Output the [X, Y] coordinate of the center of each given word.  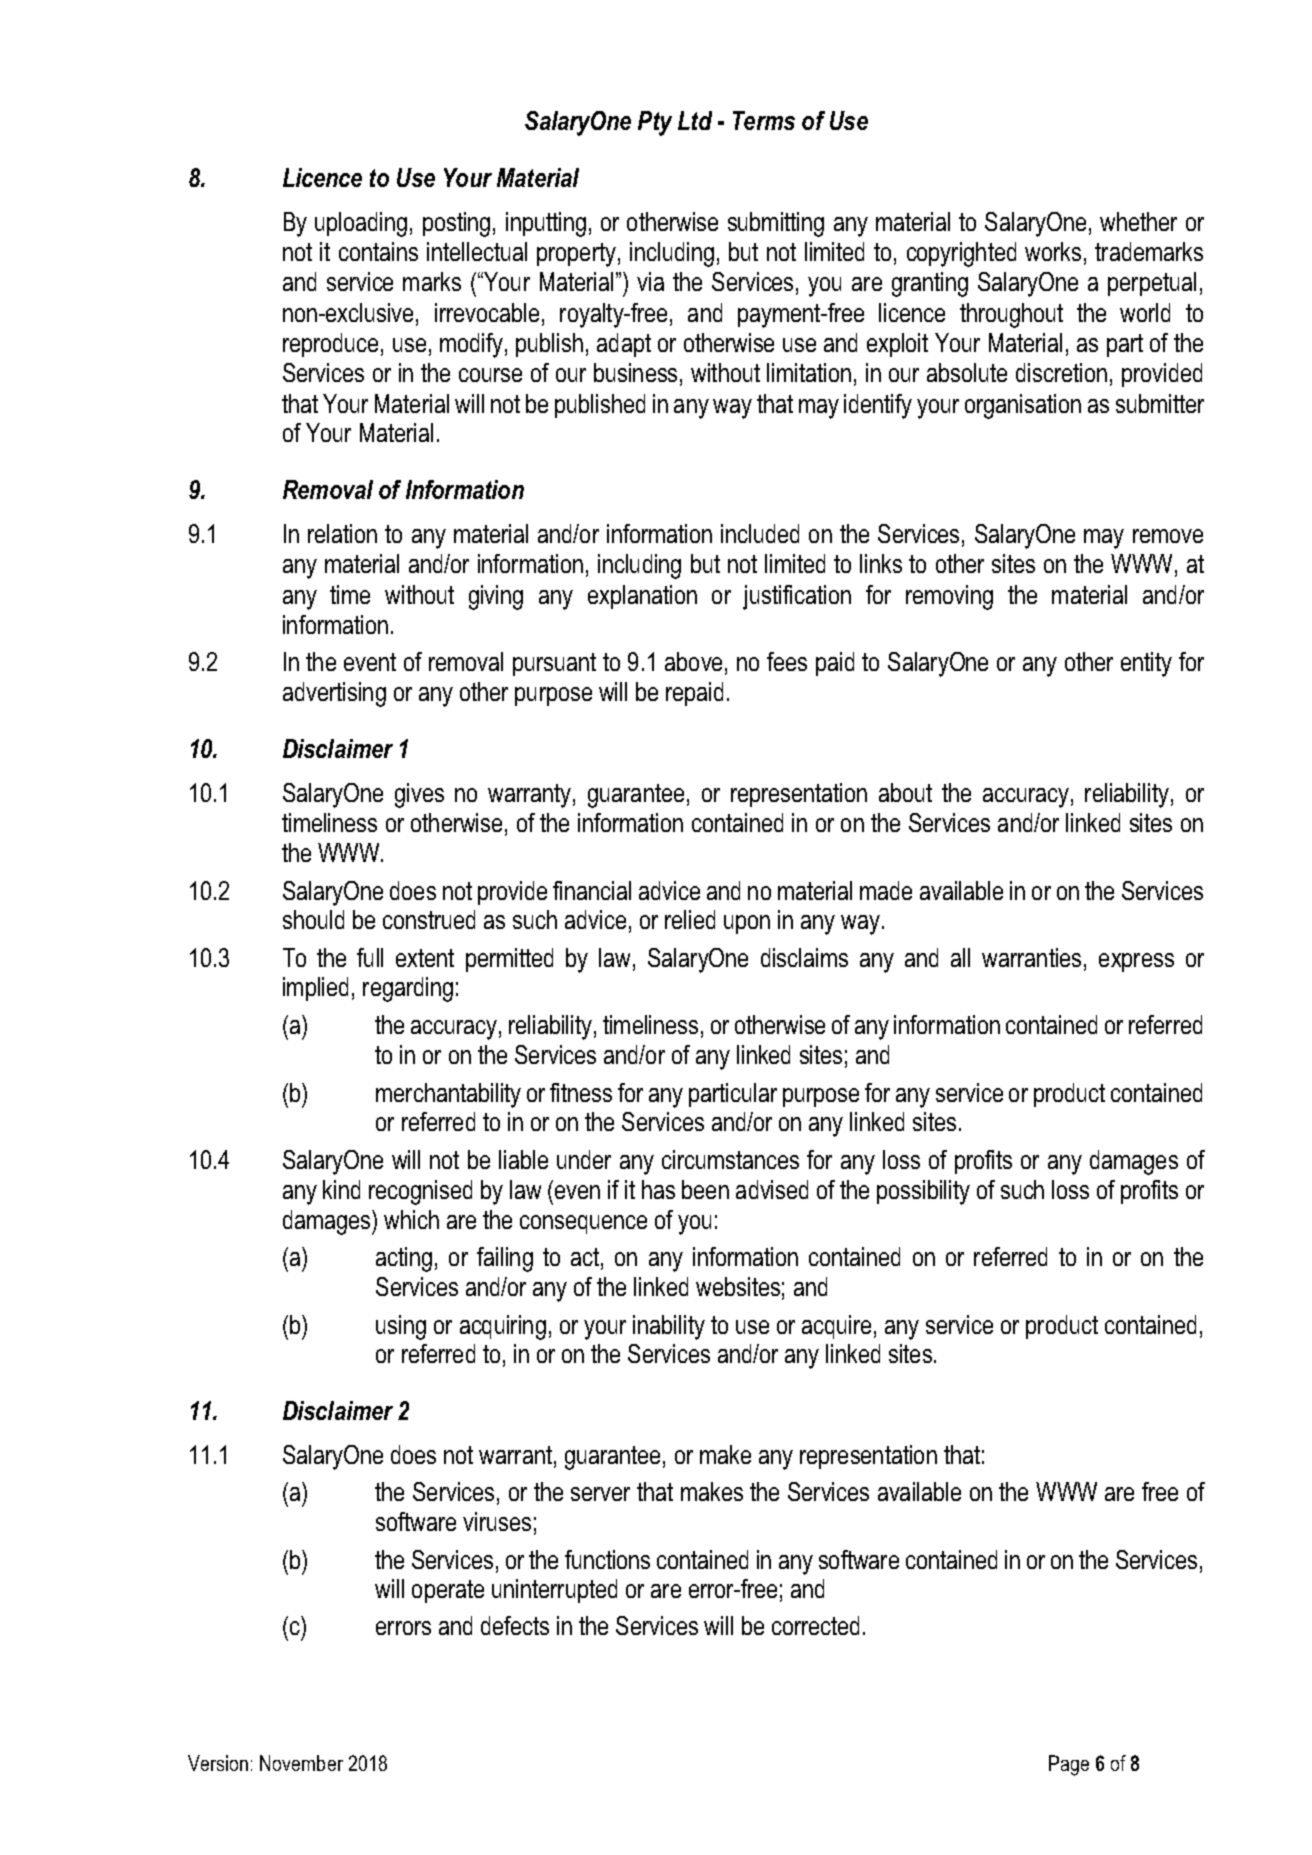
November [301, 1763]
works [1053, 251]
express [1136, 962]
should [313, 919]
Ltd [695, 120]
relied [690, 919]
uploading [361, 224]
